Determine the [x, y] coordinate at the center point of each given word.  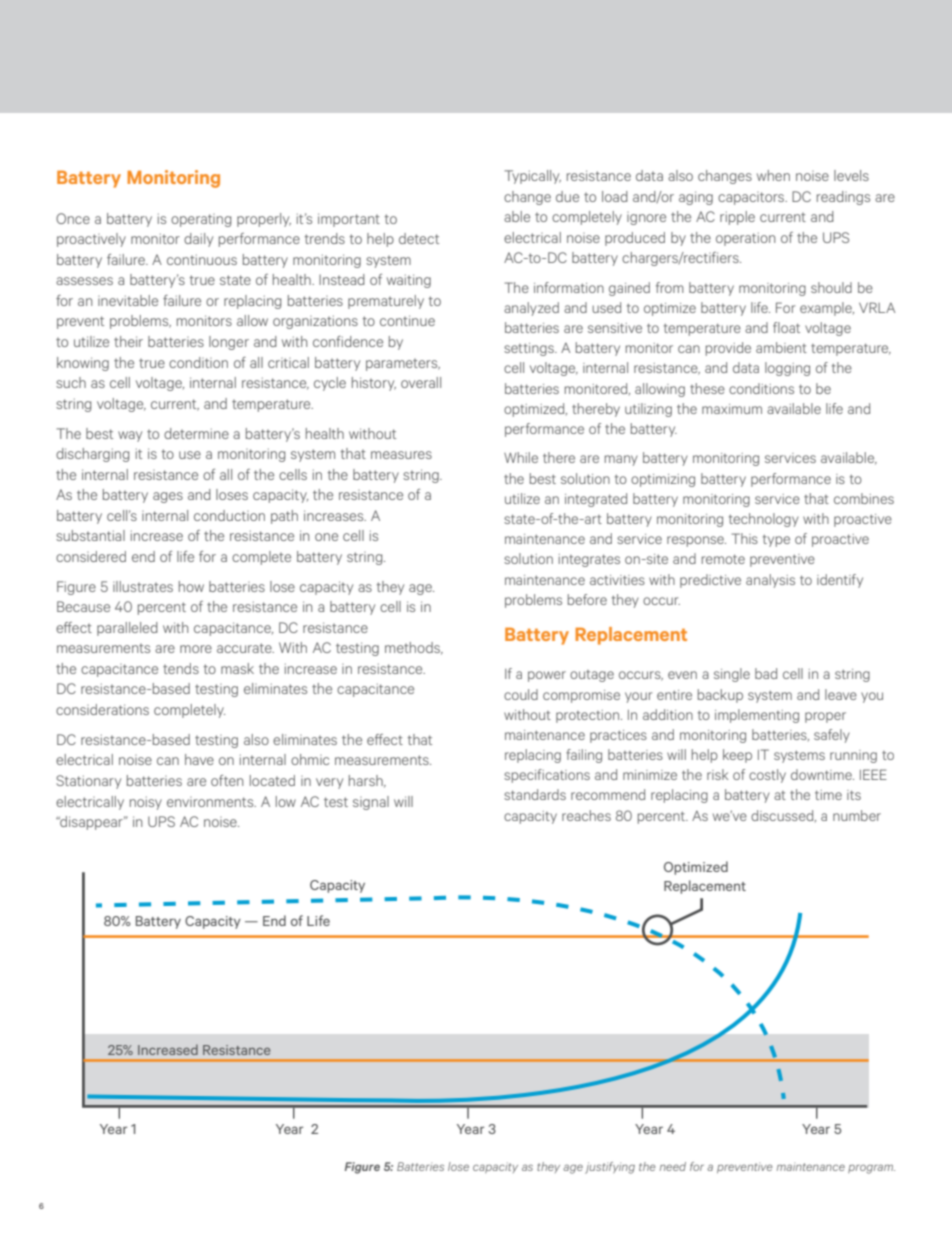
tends [181, 668]
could [521, 694]
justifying [610, 1168]
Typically [532, 177]
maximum [732, 409]
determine [196, 433]
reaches [586, 815]
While [521, 457]
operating [201, 220]
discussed [783, 816]
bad [766, 673]
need [673, 1166]
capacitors [752, 198]
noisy [146, 803]
